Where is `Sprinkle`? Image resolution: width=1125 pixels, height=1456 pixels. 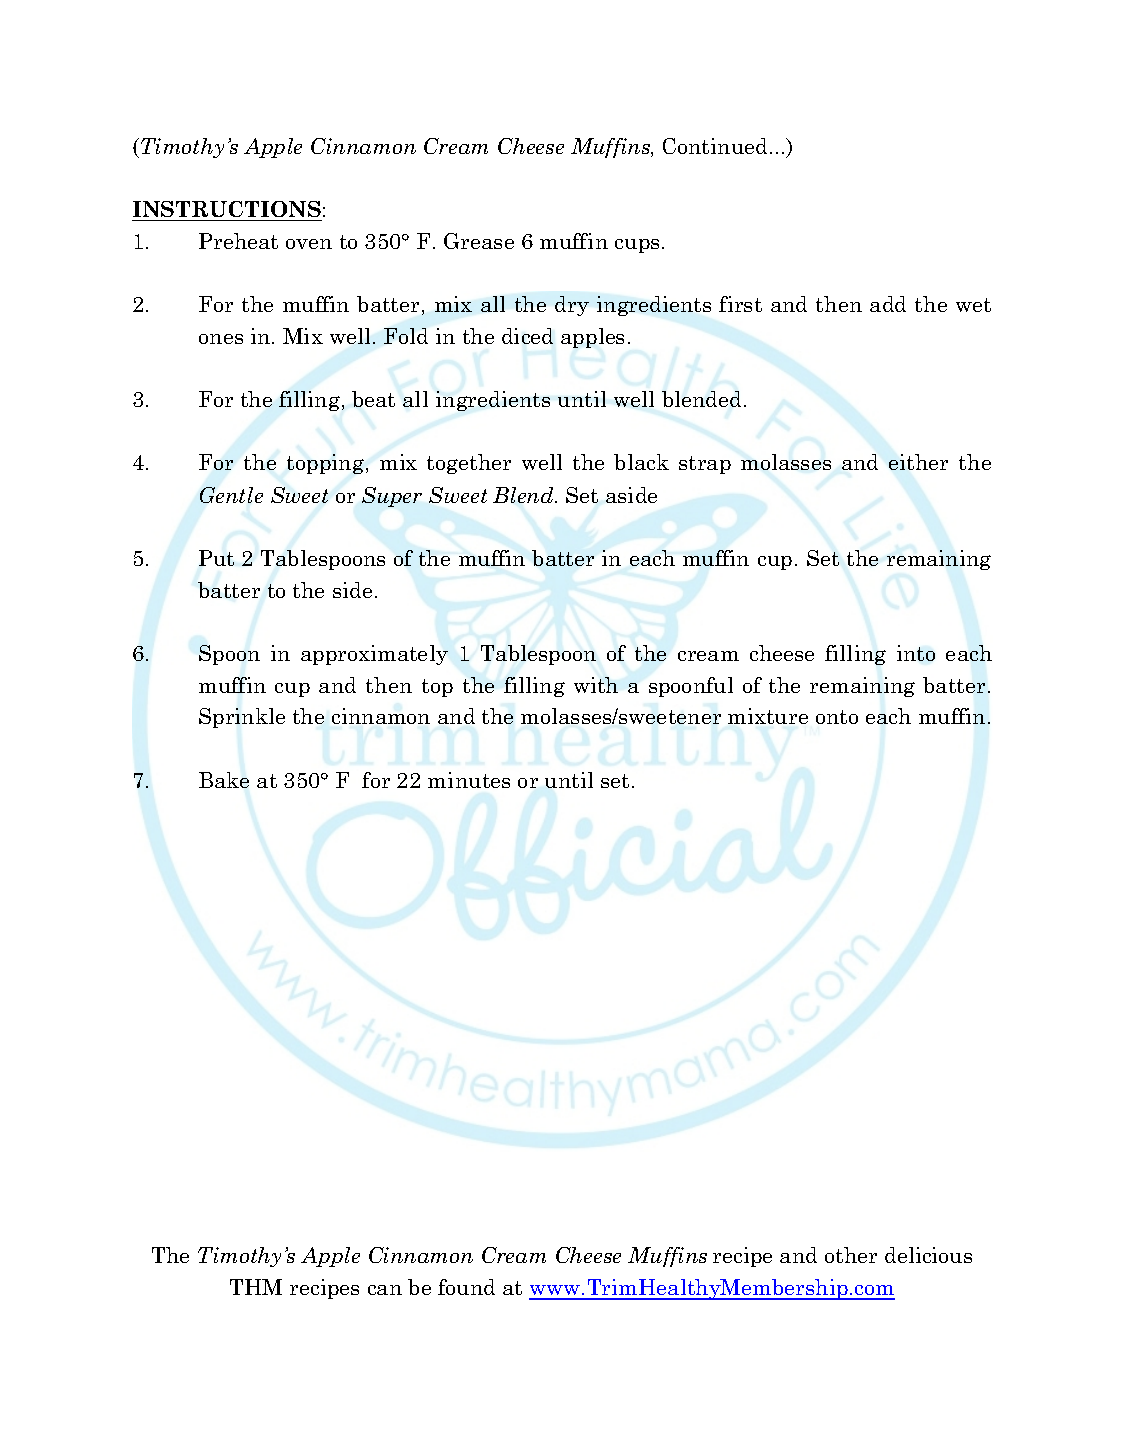
Sprinkle is located at coordinates (242, 718).
